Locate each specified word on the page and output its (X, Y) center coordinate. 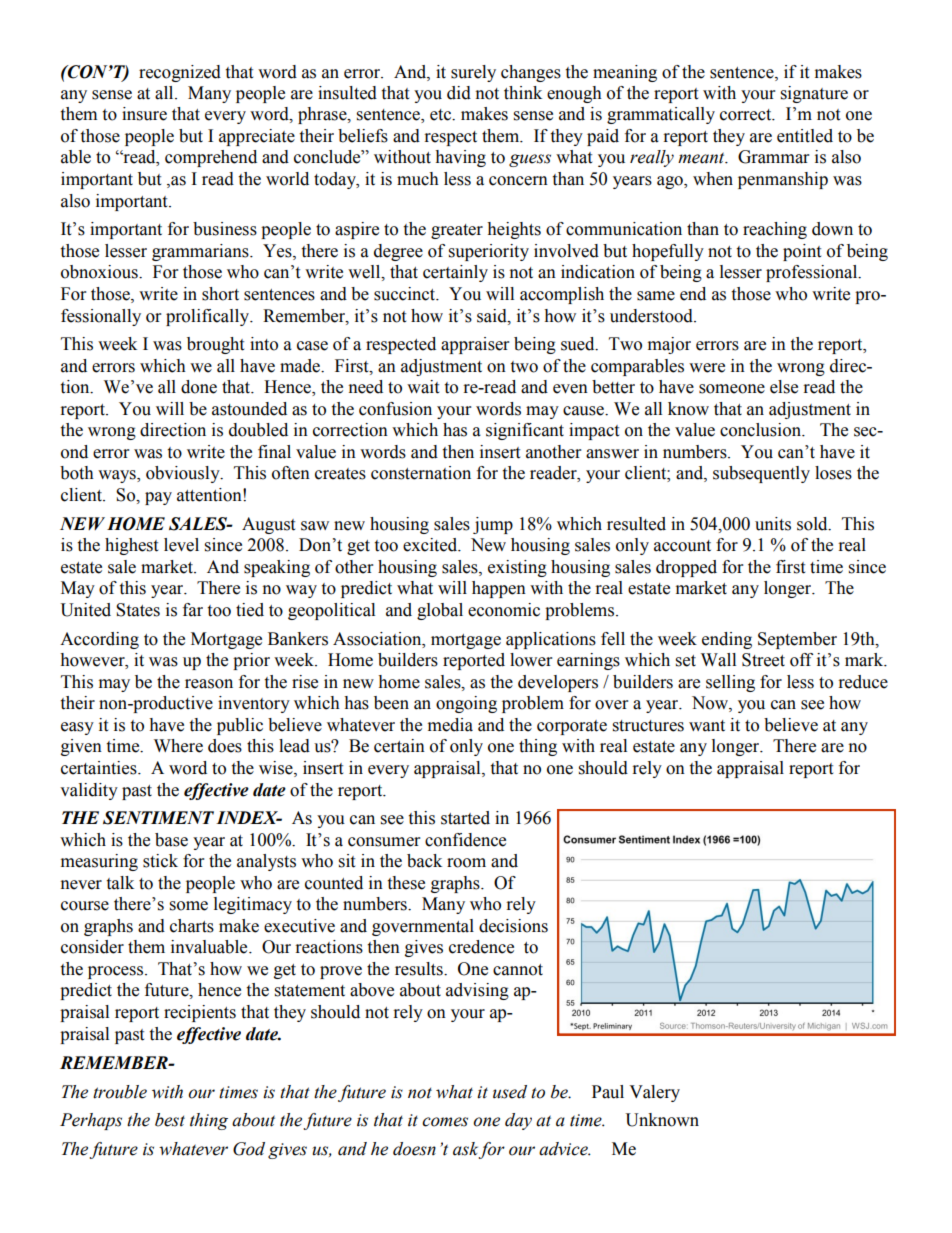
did (459, 93)
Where (178, 746)
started (465, 818)
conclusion (762, 430)
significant (525, 431)
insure (144, 114)
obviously (184, 474)
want (707, 726)
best (170, 1120)
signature (814, 94)
